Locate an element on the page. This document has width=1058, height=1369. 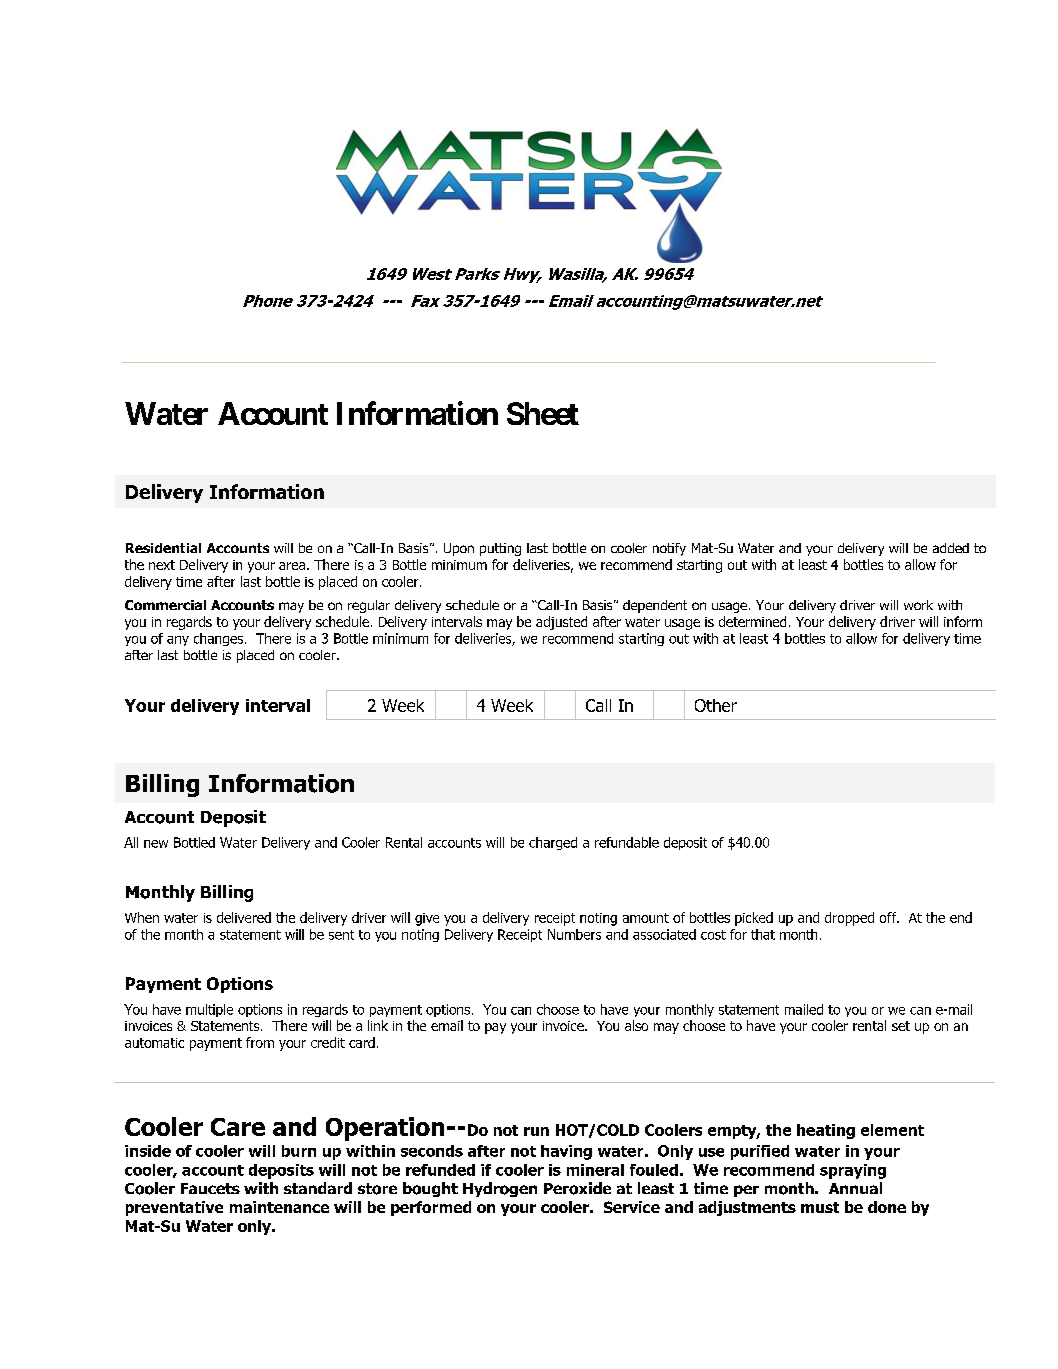
adjusted is located at coordinates (561, 623).
